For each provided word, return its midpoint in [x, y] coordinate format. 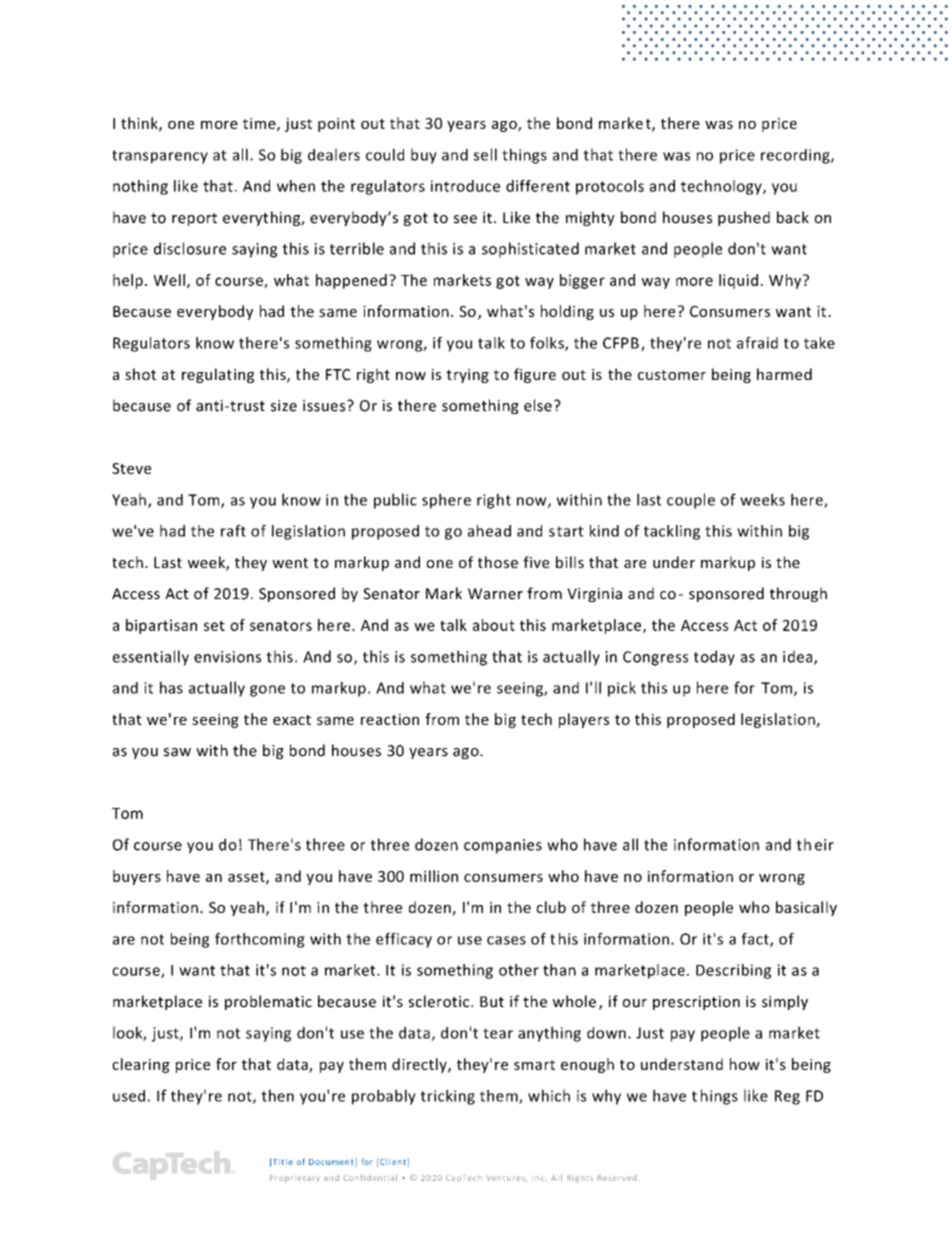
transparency [160, 157]
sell [485, 154]
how [745, 1064]
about [494, 625]
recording [796, 156]
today [714, 658]
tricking [447, 1097]
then [277, 1095]
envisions [227, 657]
